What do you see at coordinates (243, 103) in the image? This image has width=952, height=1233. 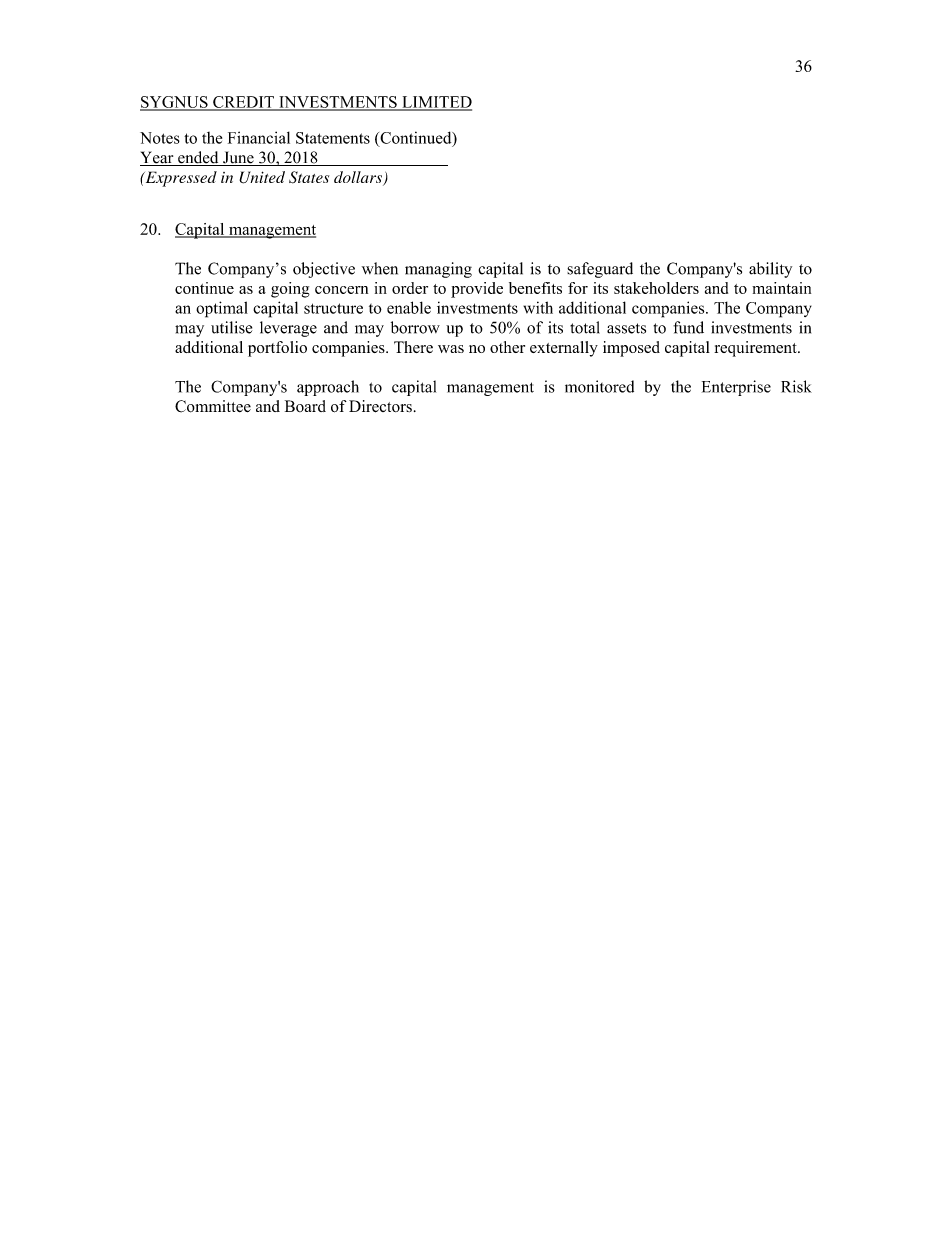 I see `CREDIT` at bounding box center [243, 103].
